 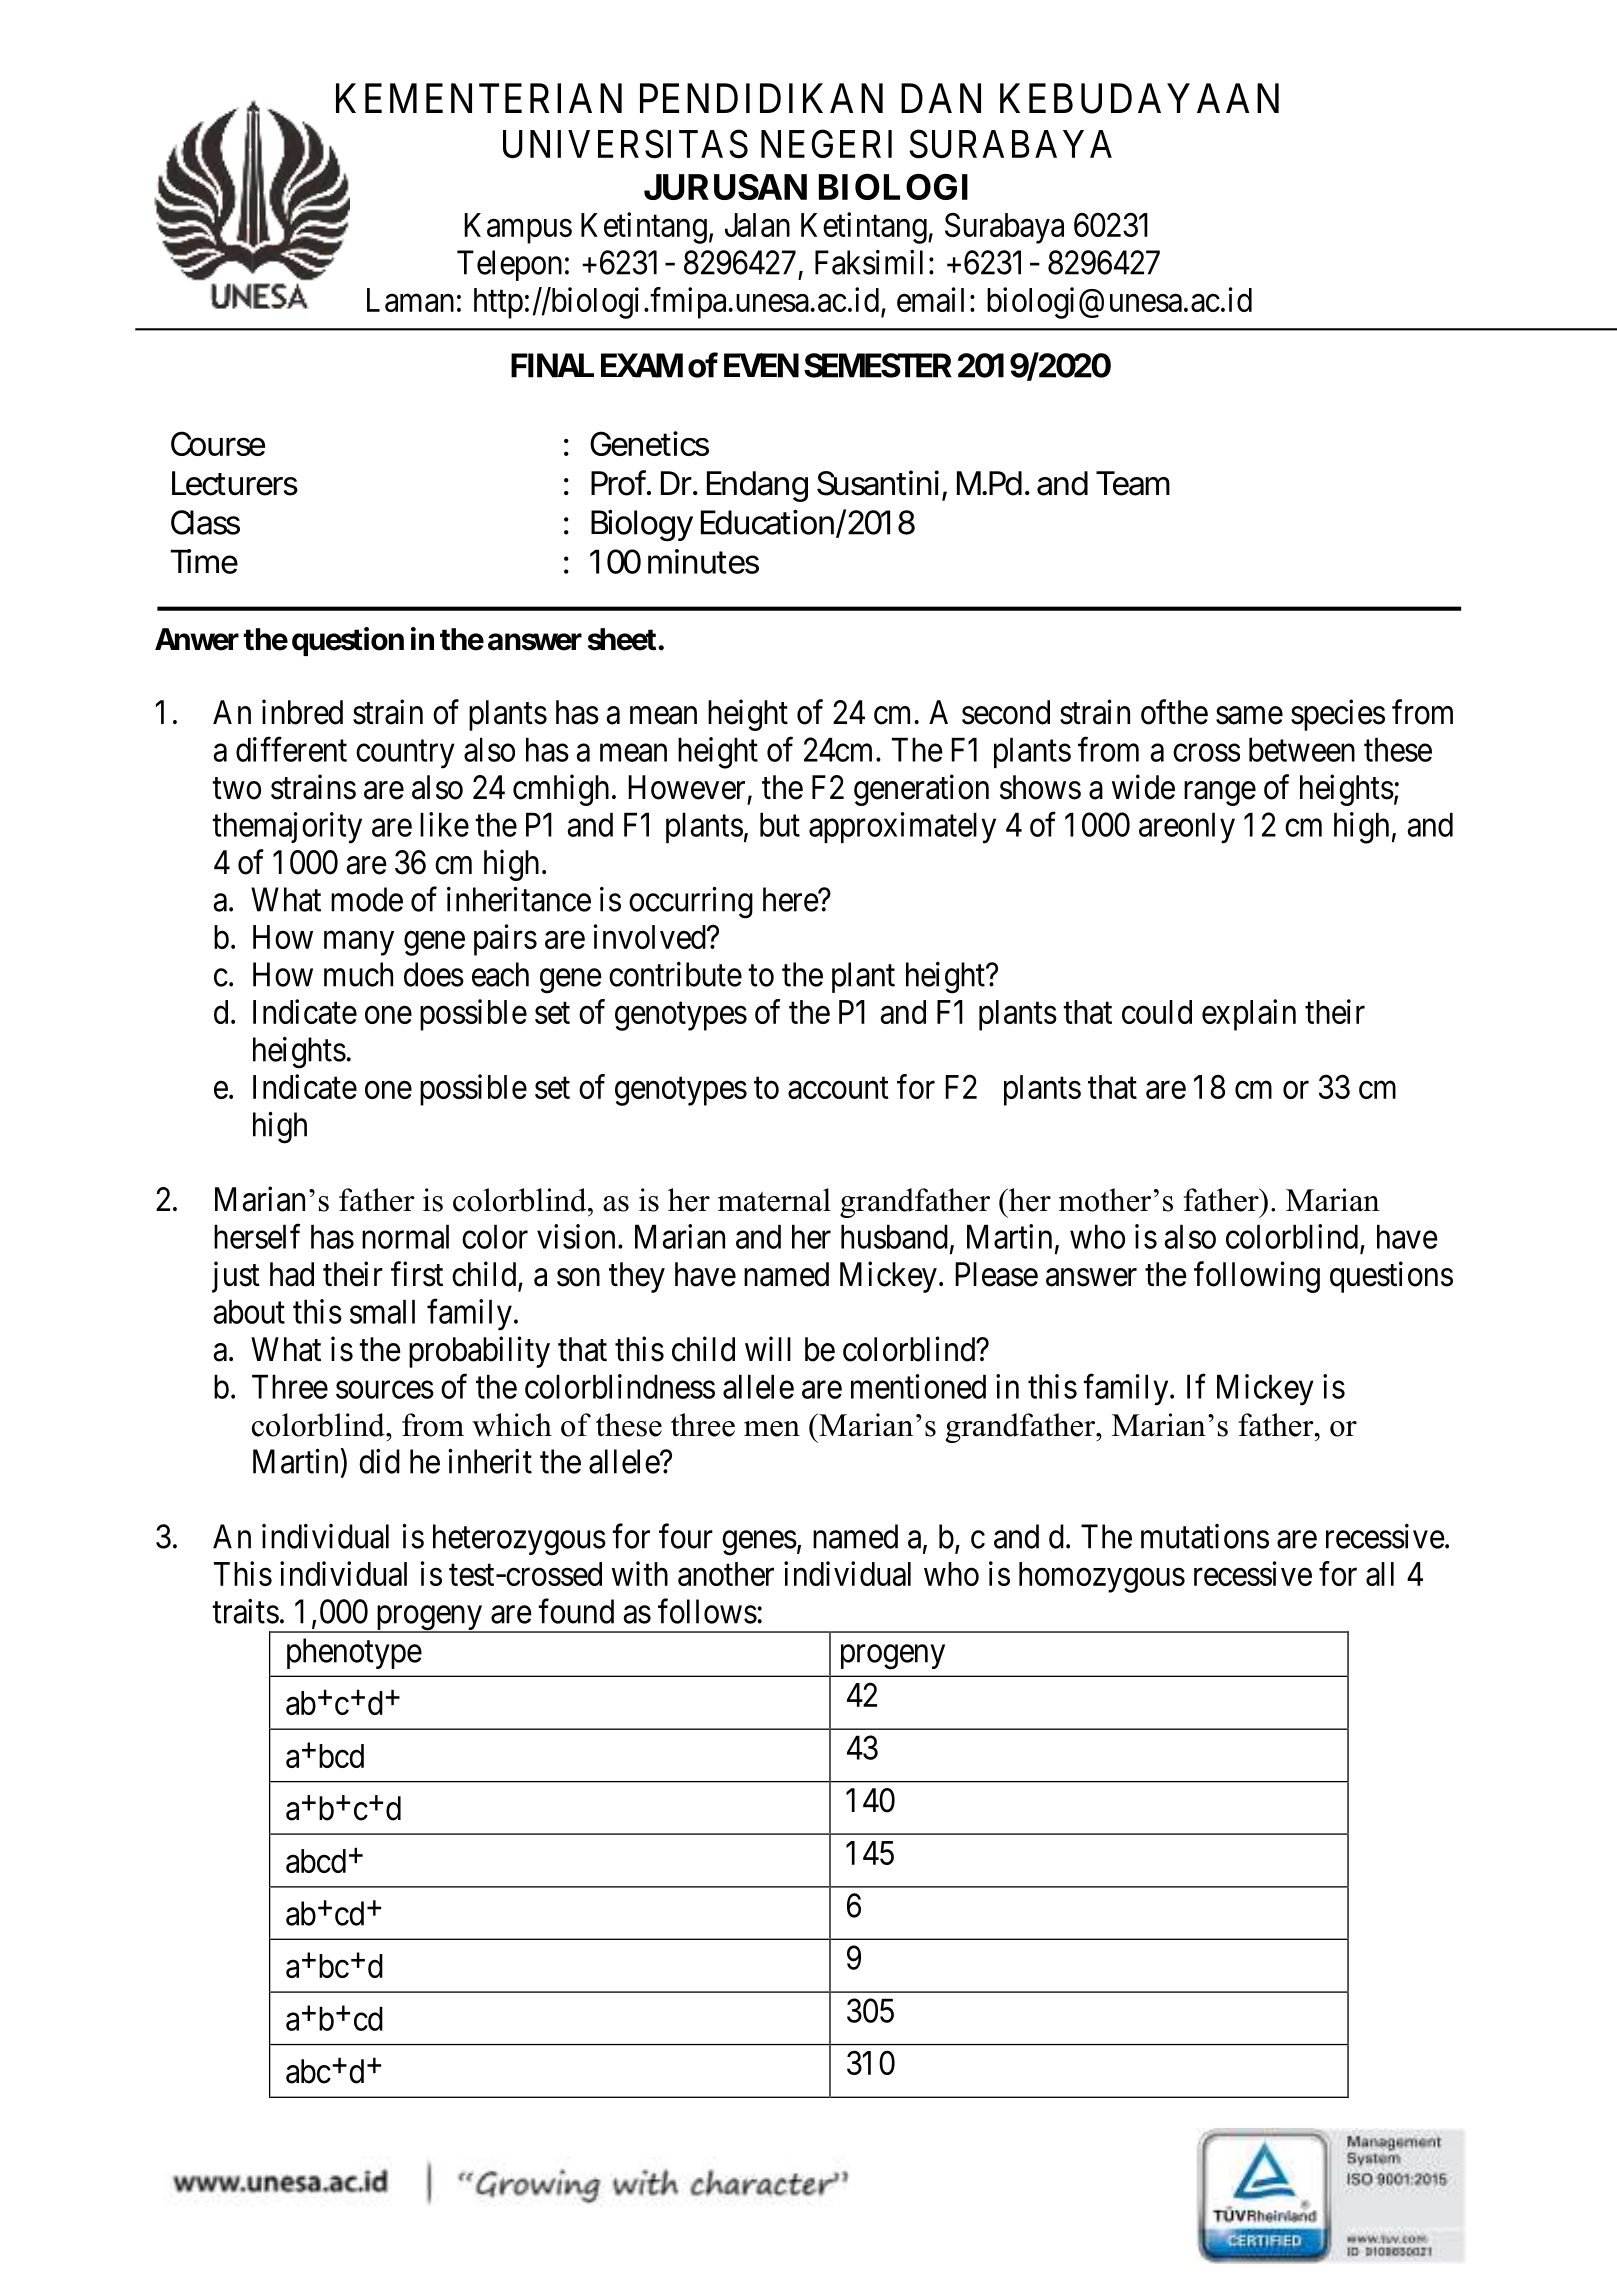 I want to click on second, so click(x=1006, y=712).
